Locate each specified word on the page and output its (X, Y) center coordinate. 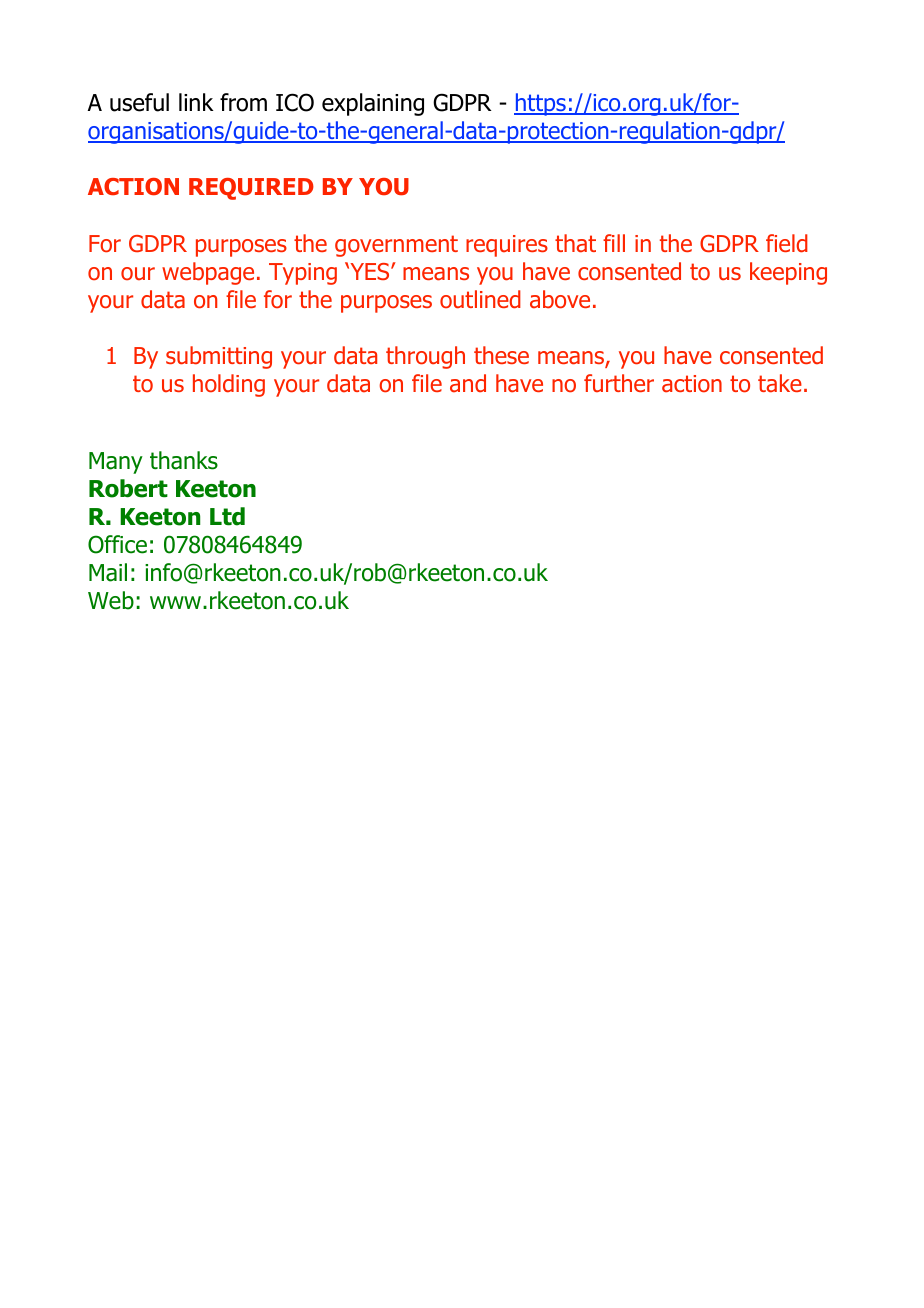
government (396, 246)
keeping (788, 273)
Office (117, 544)
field (787, 243)
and (468, 383)
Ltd (227, 516)
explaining (373, 104)
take (780, 383)
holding (229, 385)
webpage (208, 273)
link (196, 102)
